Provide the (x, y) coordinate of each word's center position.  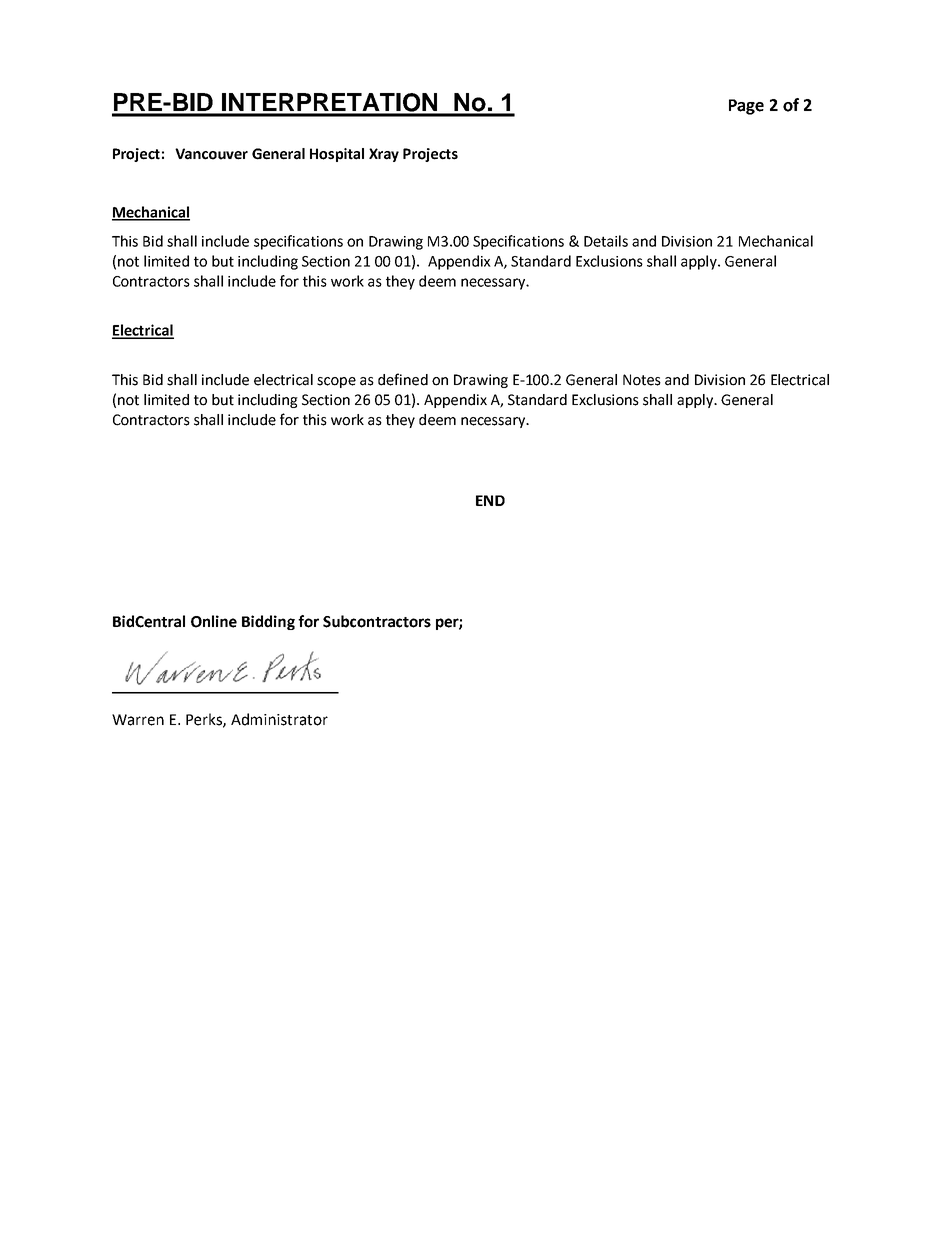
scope (336, 382)
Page (746, 107)
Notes (642, 380)
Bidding (268, 622)
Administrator (279, 719)
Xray (384, 155)
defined (403, 379)
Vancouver (211, 154)
